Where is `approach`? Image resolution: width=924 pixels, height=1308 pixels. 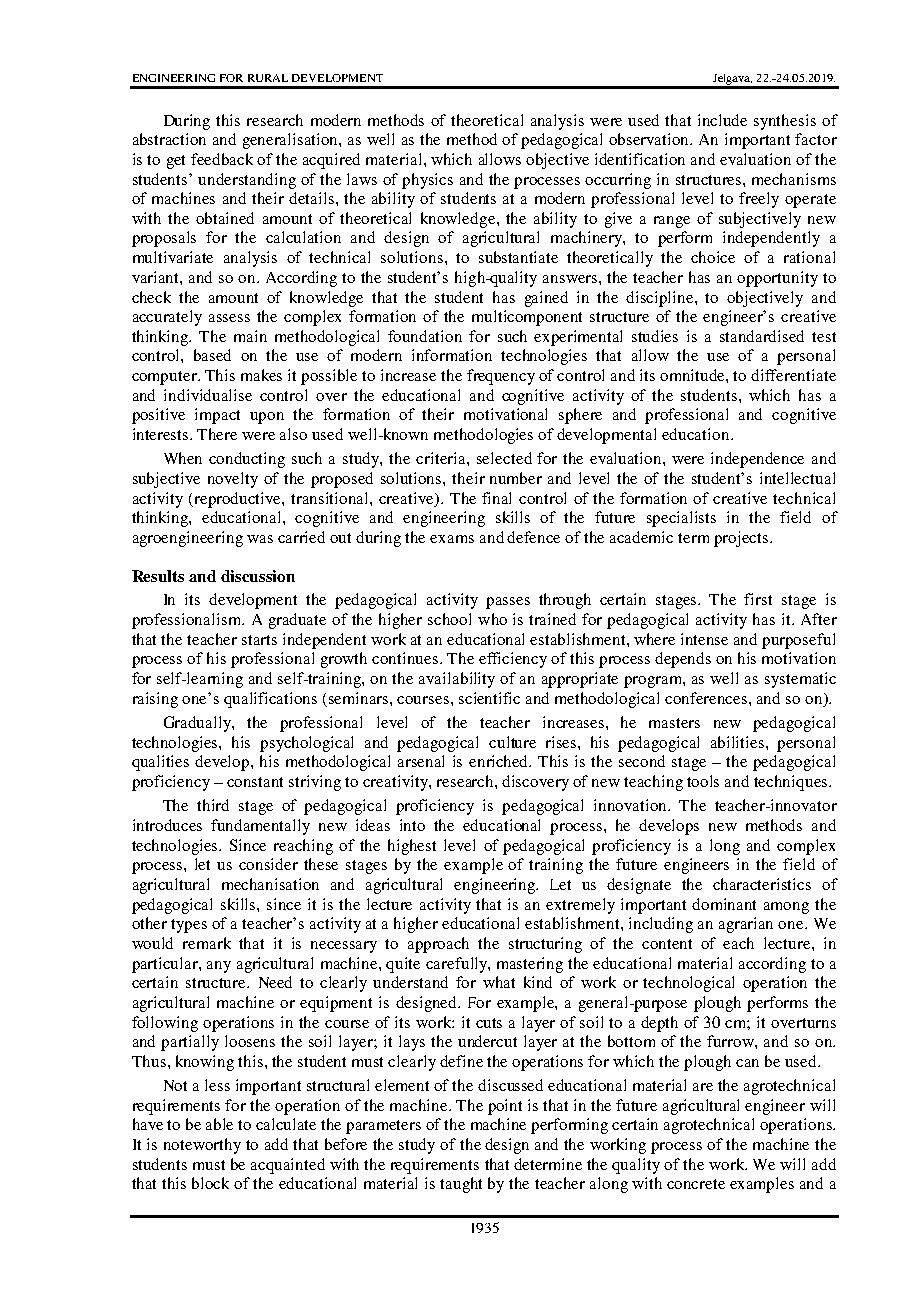
approach is located at coordinates (438, 945).
